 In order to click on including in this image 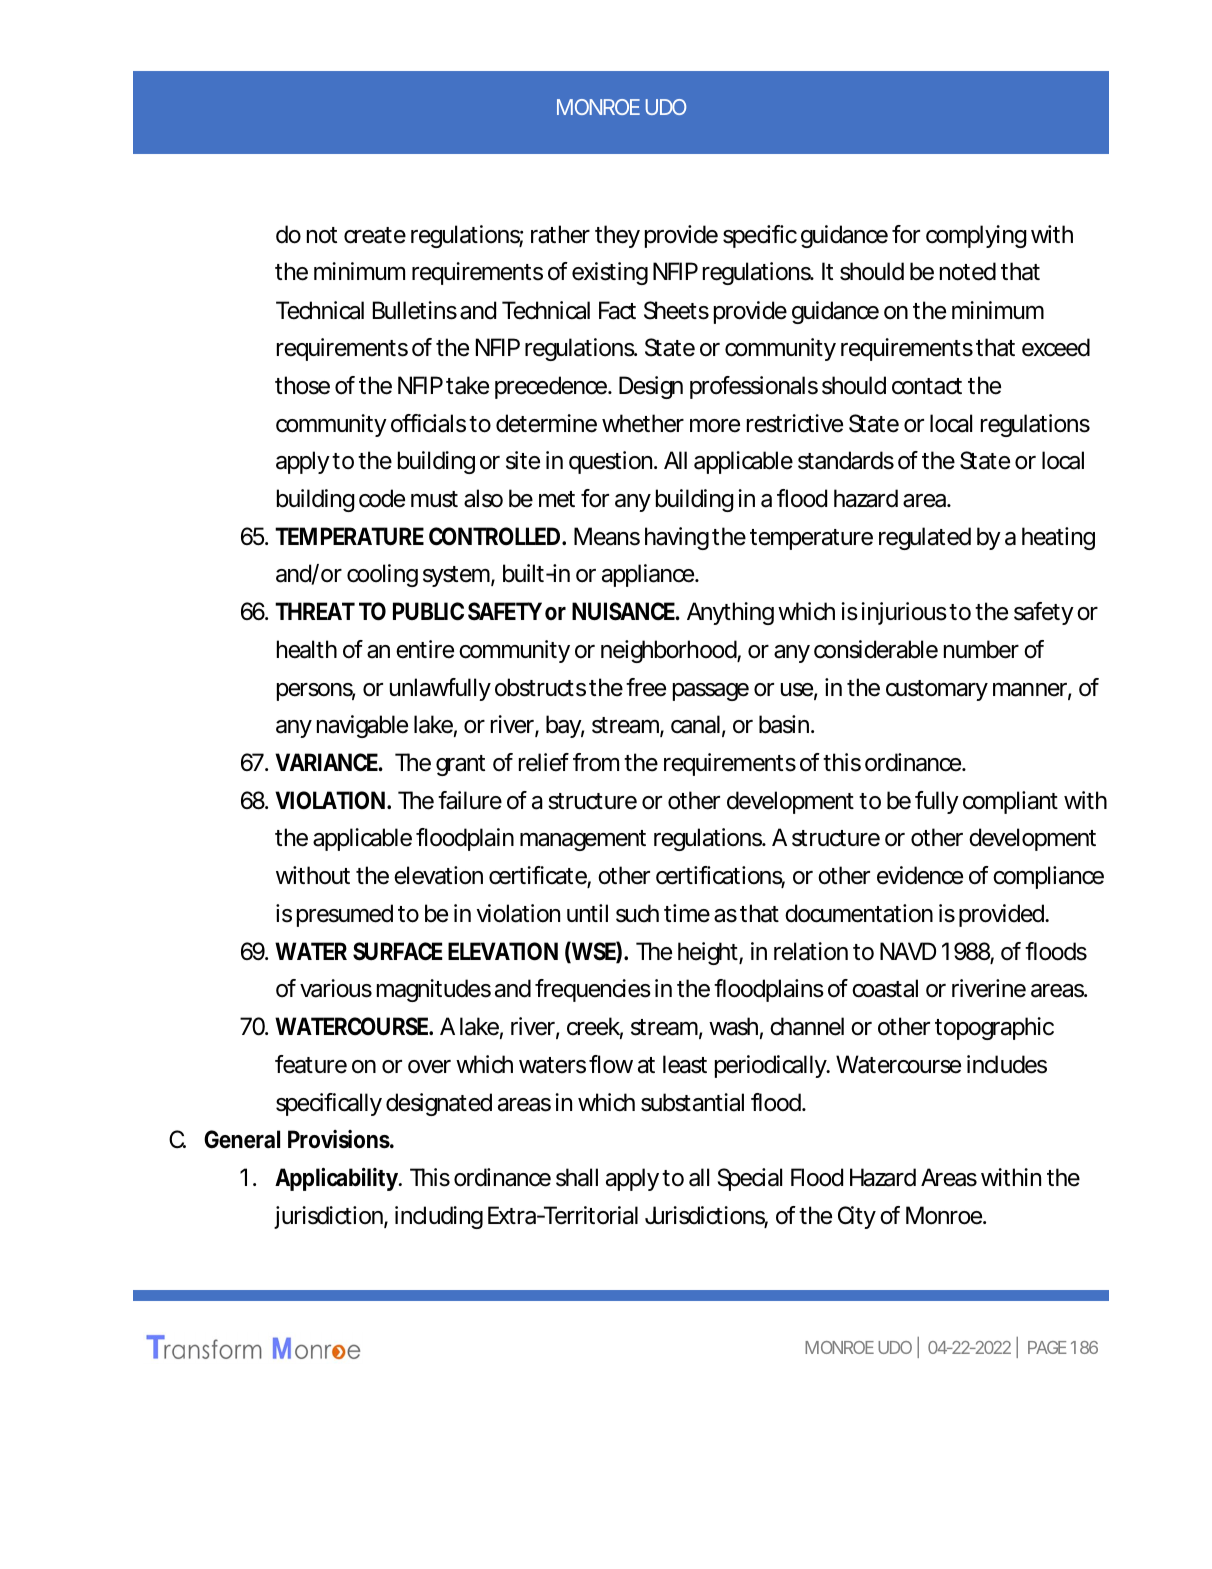, I will do `click(439, 1217)`.
